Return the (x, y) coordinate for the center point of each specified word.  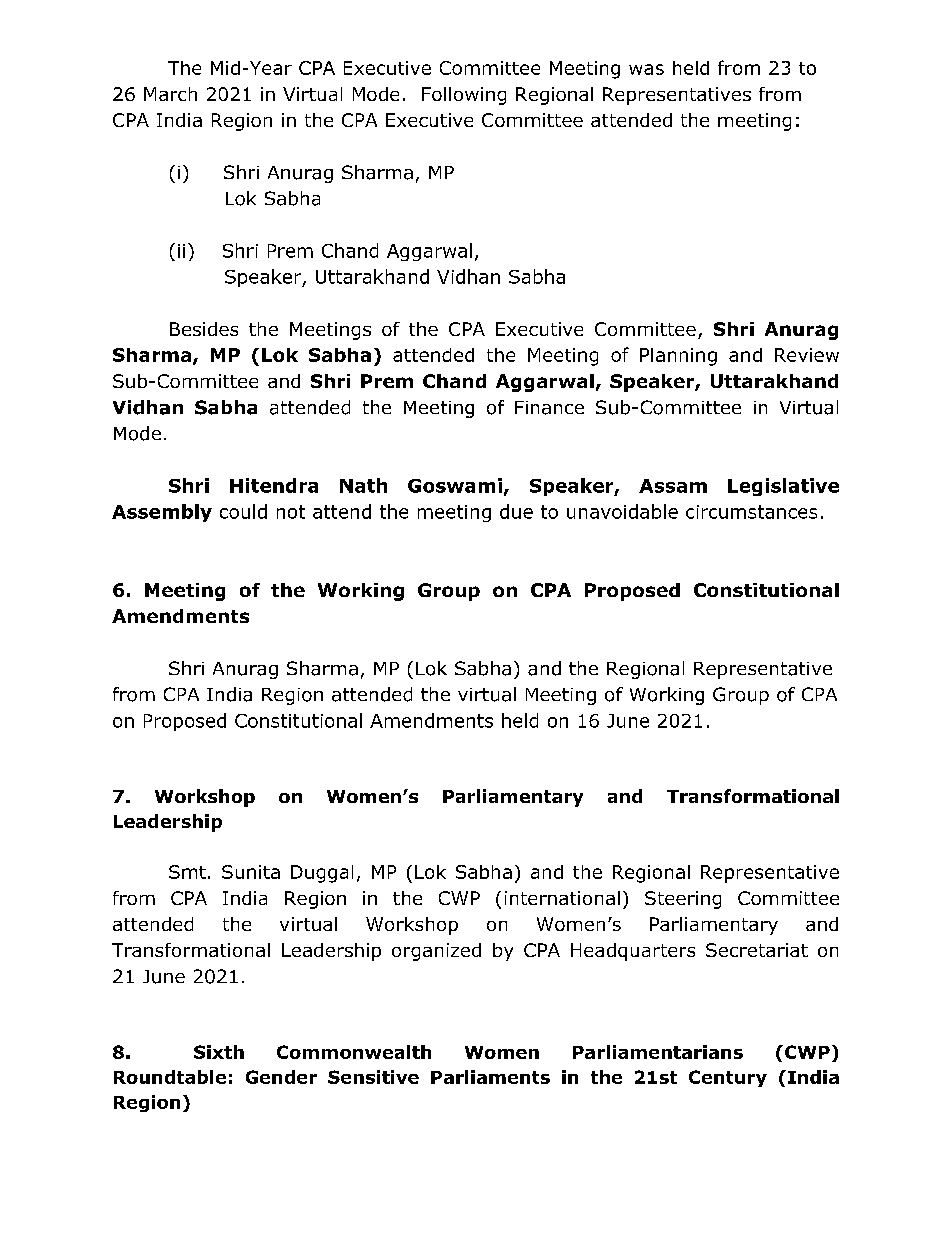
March (170, 94)
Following (464, 96)
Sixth (219, 1052)
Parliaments (490, 1077)
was (646, 69)
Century (728, 1078)
